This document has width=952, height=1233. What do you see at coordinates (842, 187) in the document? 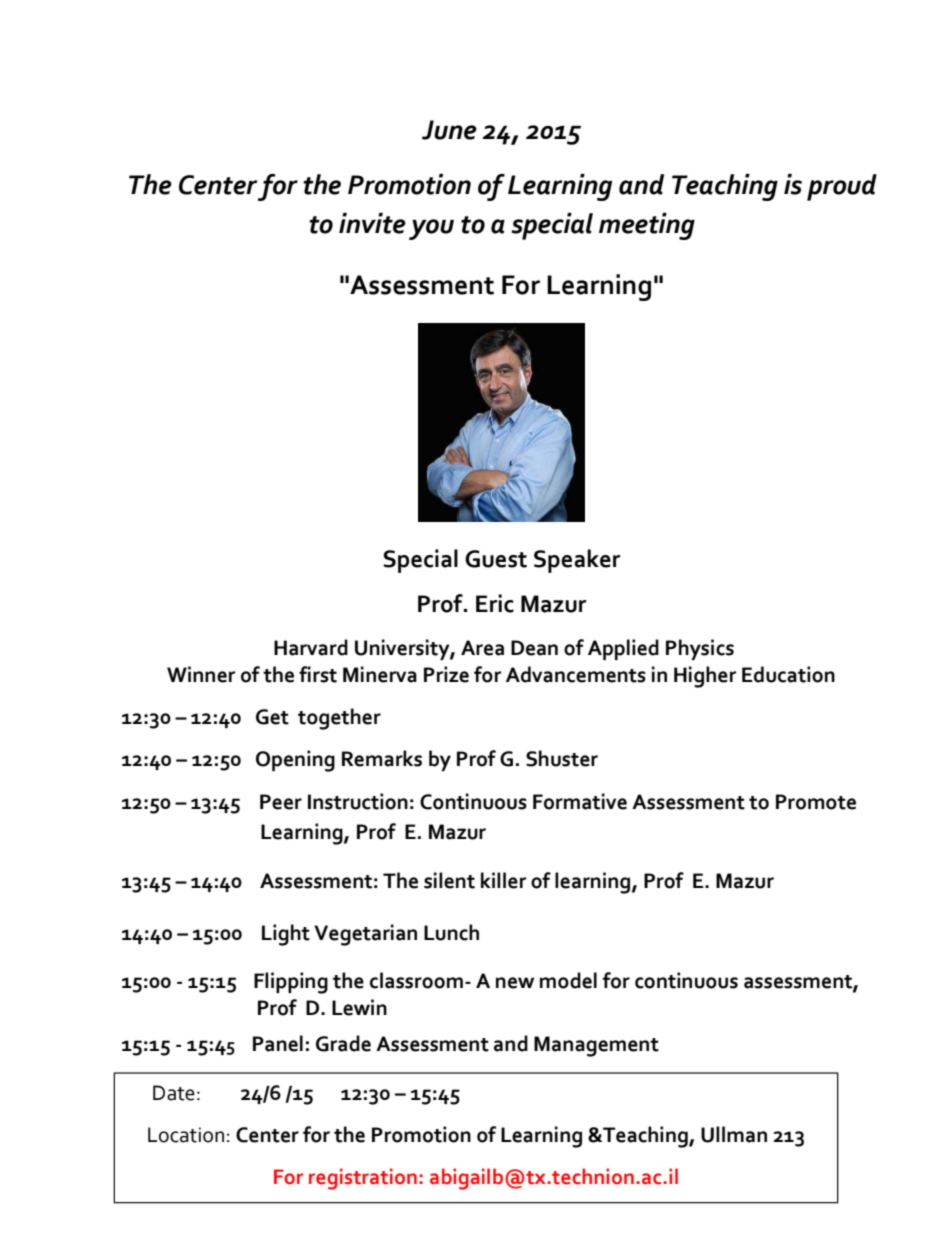
I see `proud` at bounding box center [842, 187].
